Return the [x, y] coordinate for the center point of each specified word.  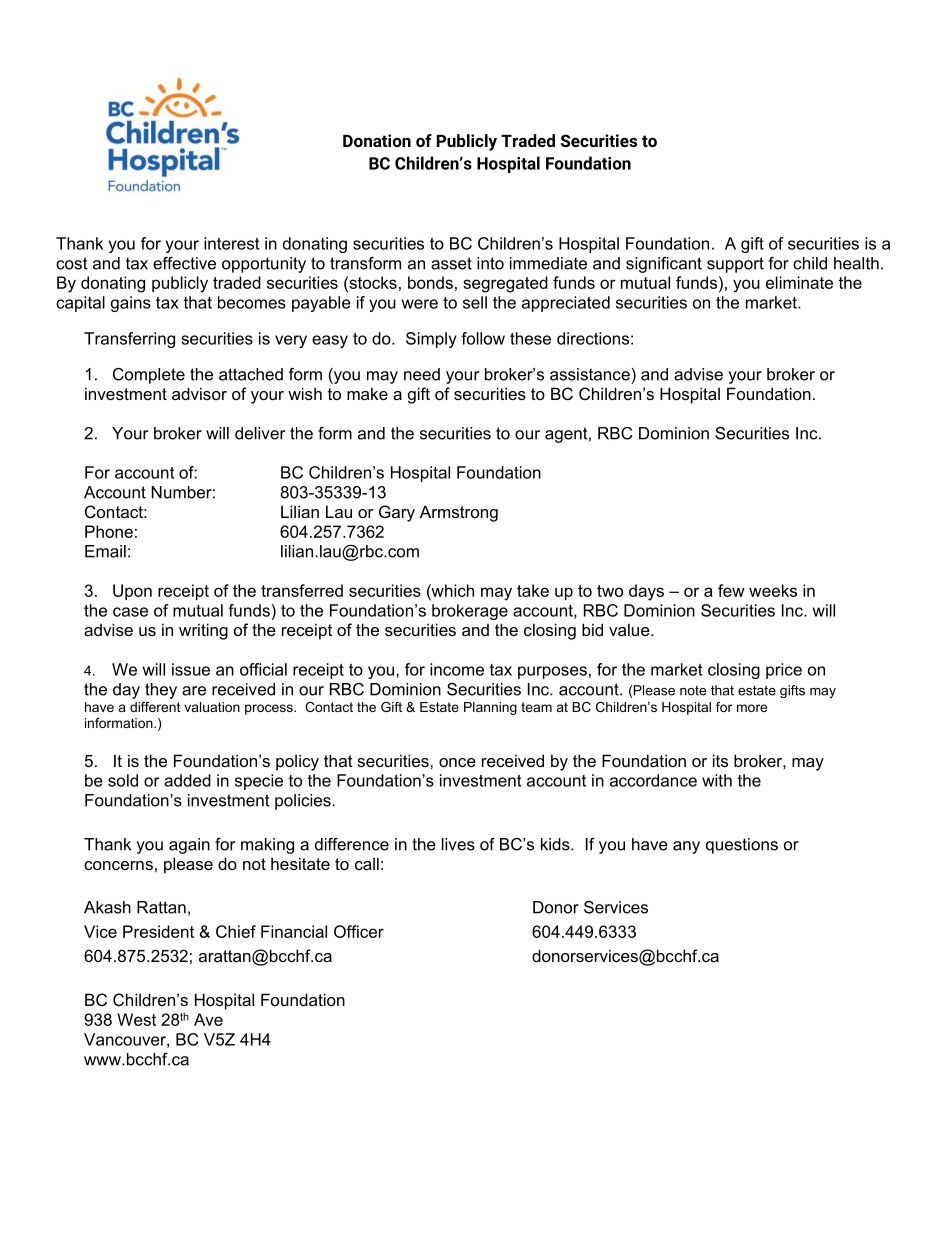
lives [458, 844]
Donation [377, 140]
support [735, 265]
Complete [149, 376]
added [187, 780]
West [136, 1019]
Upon [132, 592]
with [717, 780]
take [533, 590]
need [422, 374]
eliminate [799, 282]
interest [231, 243]
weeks [773, 590]
